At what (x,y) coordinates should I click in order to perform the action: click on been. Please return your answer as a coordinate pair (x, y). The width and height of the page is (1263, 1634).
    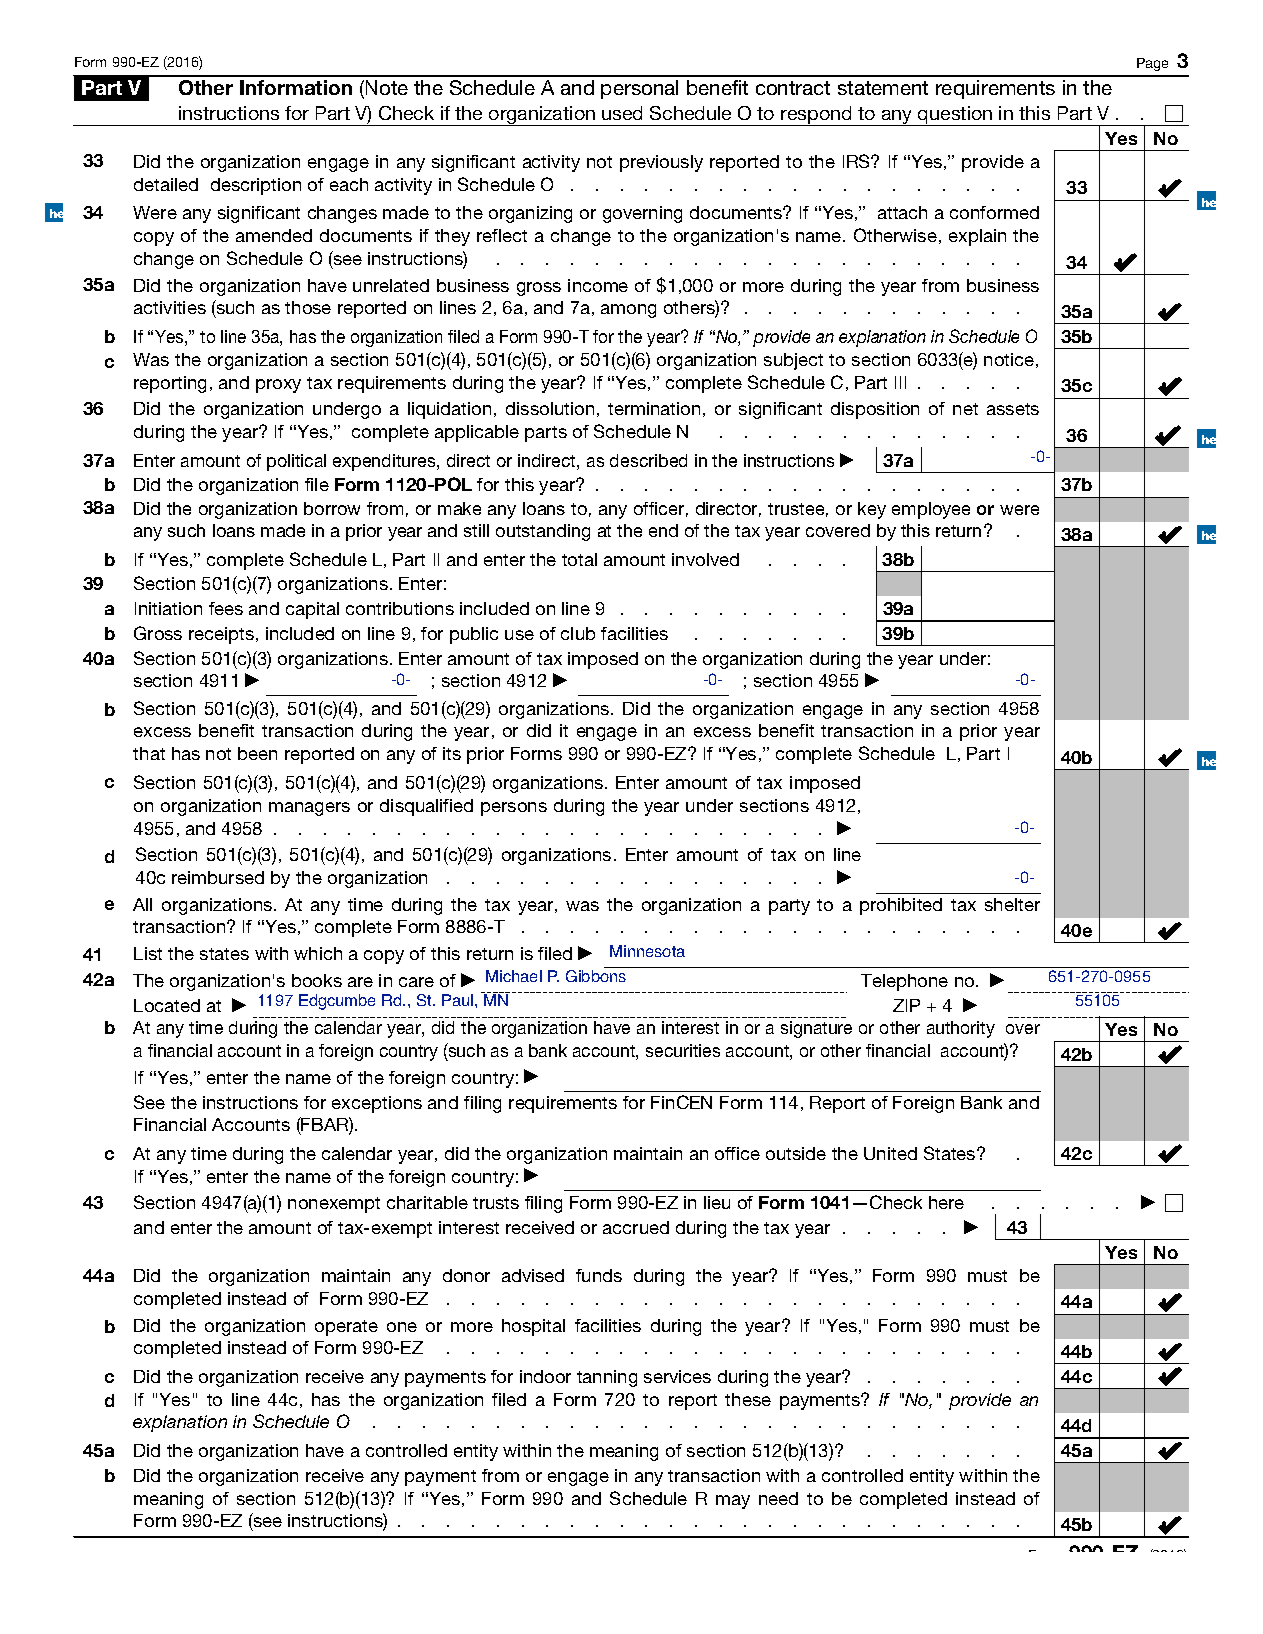
    Looking at the image, I should click on (257, 753).
